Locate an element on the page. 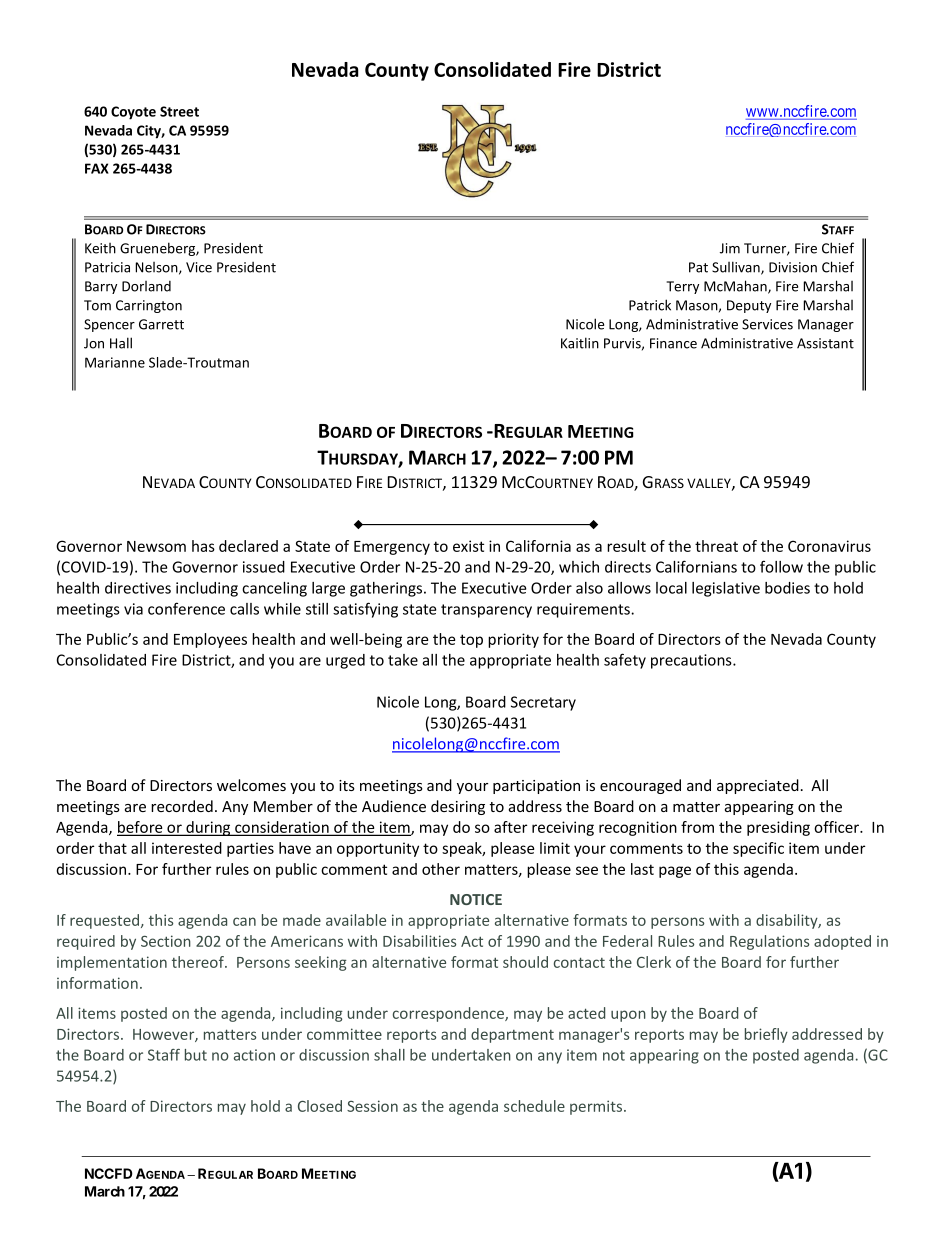 The width and height of the page is (952, 1233). desiring is located at coordinates (458, 807).
